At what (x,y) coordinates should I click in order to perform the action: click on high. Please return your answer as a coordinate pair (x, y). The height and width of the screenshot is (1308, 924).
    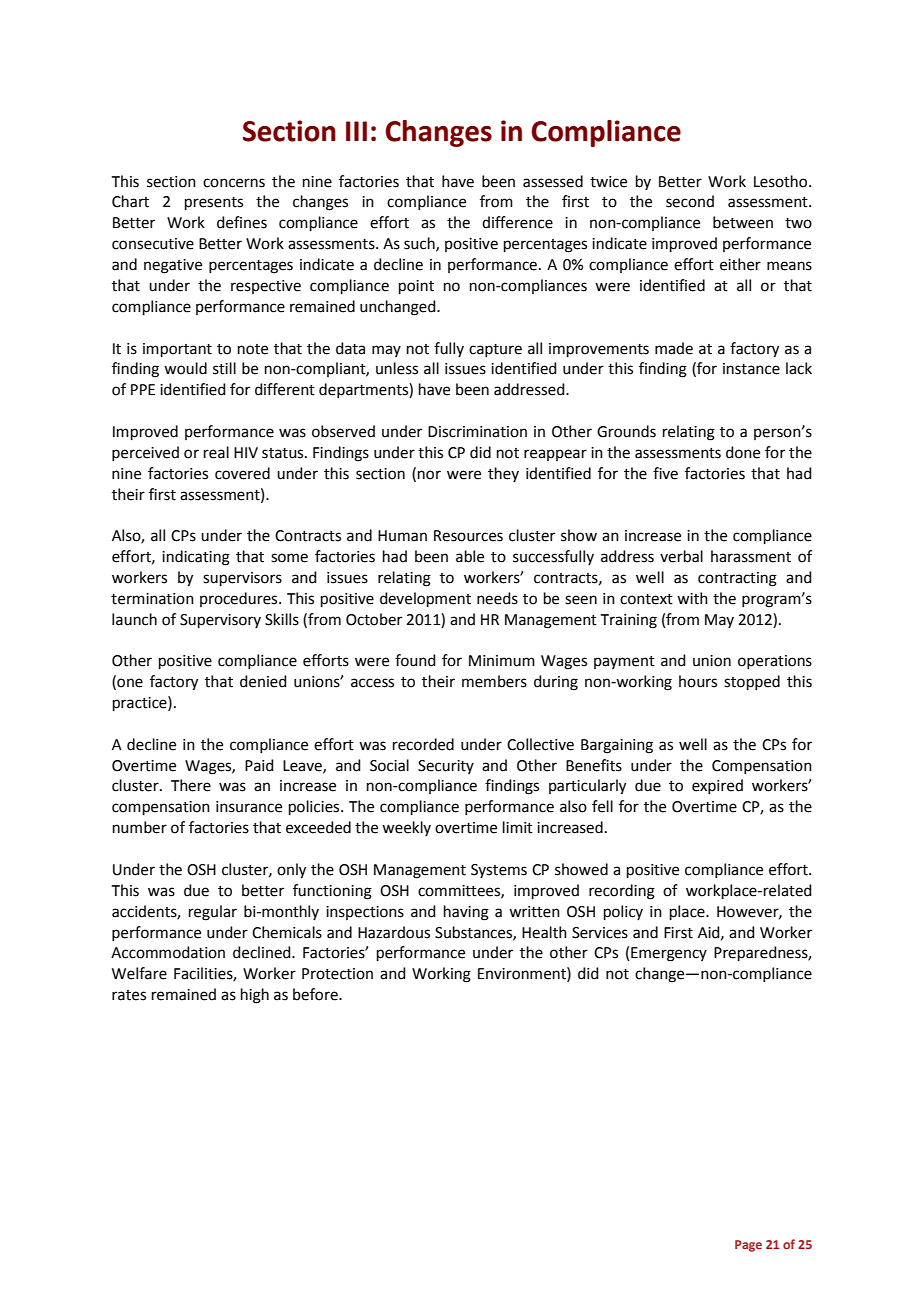
    Looking at the image, I should click on (255, 996).
